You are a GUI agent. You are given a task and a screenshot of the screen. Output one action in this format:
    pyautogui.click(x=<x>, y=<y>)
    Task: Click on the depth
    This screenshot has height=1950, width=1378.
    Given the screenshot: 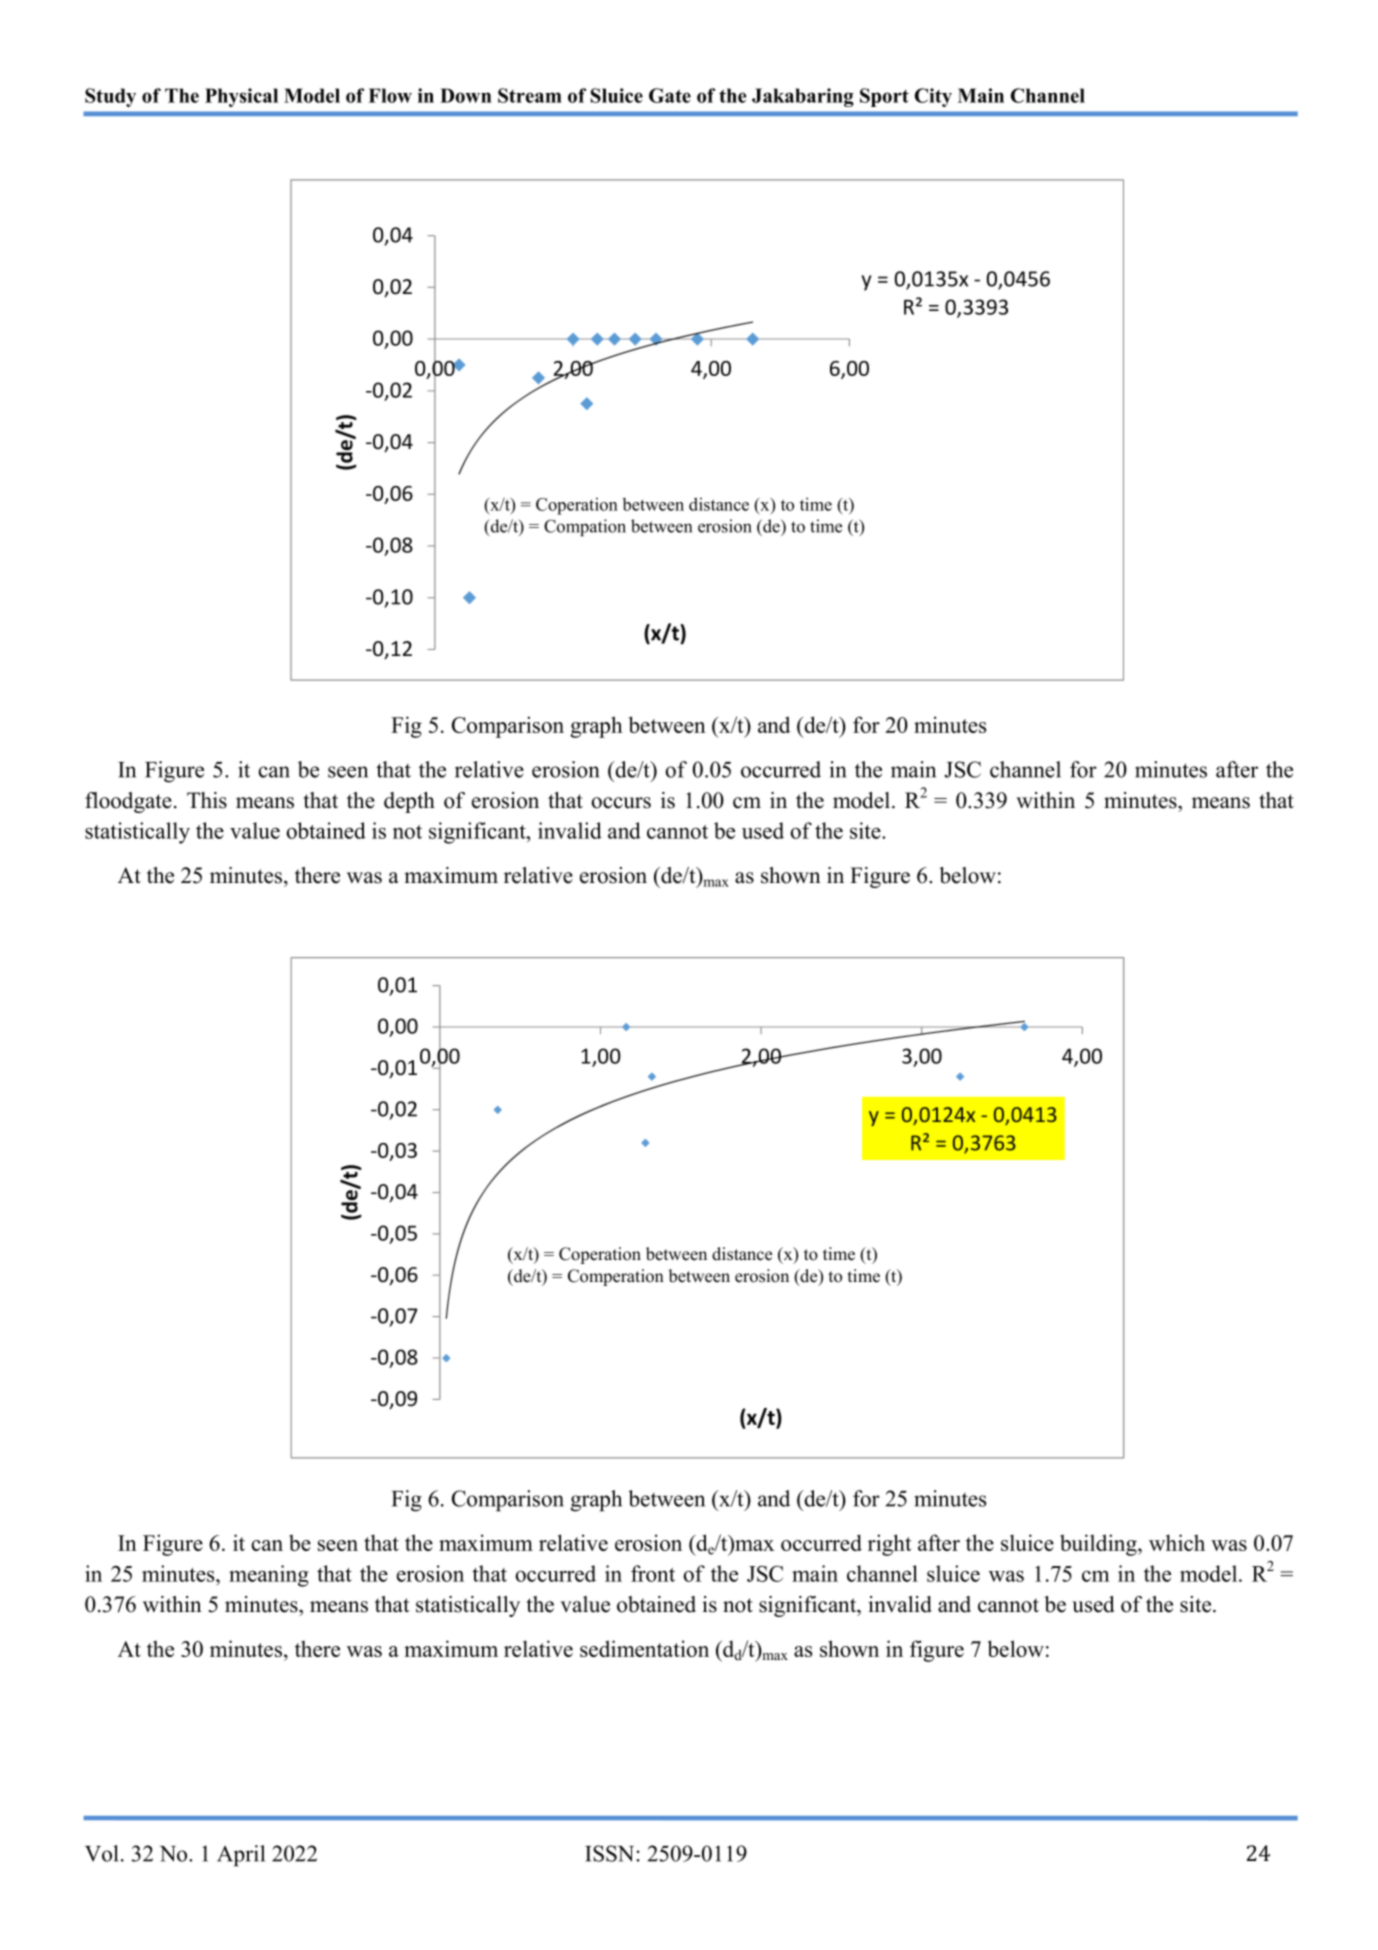 What is the action you would take?
    pyautogui.click(x=409, y=802)
